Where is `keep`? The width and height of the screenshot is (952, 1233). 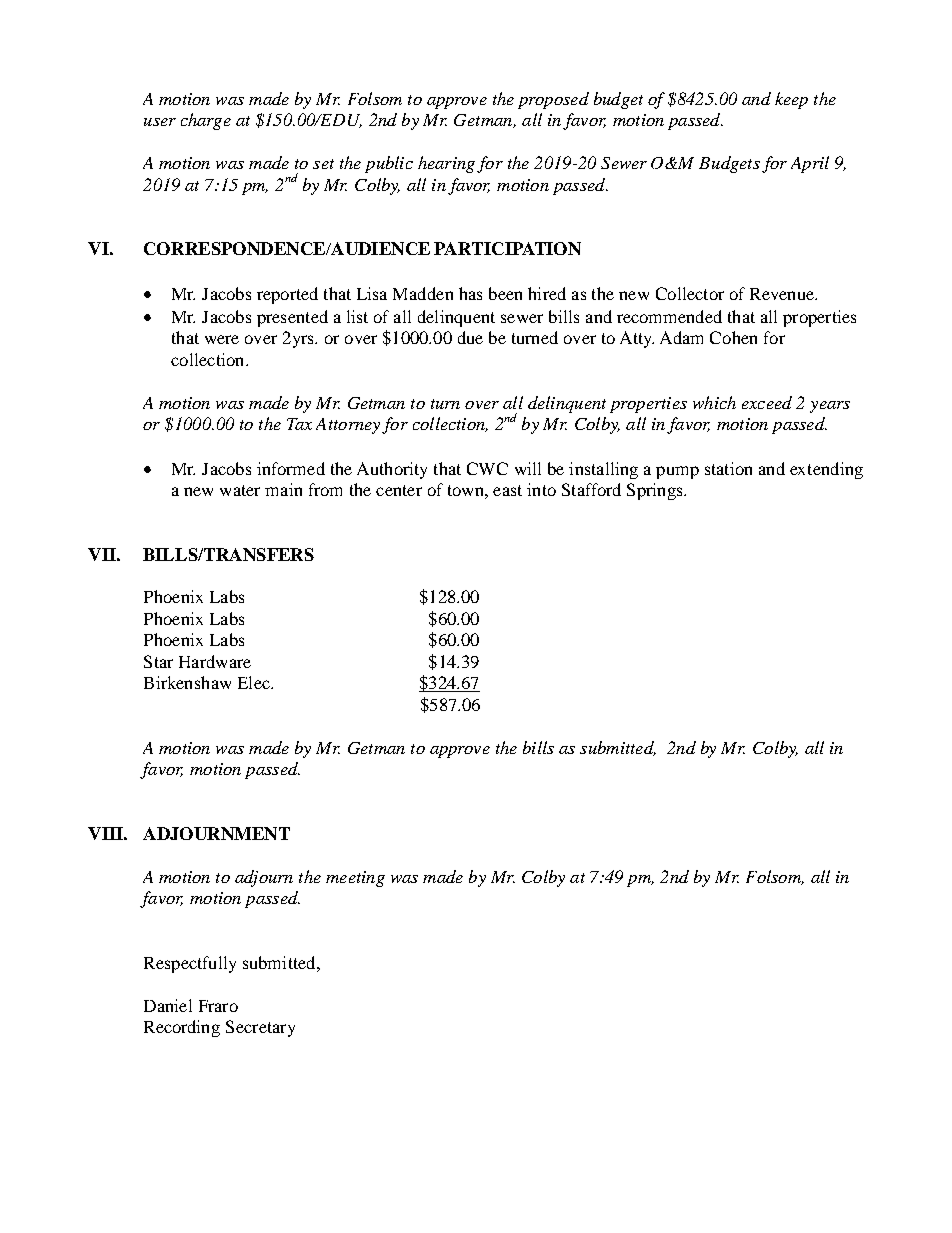
keep is located at coordinates (791, 100).
